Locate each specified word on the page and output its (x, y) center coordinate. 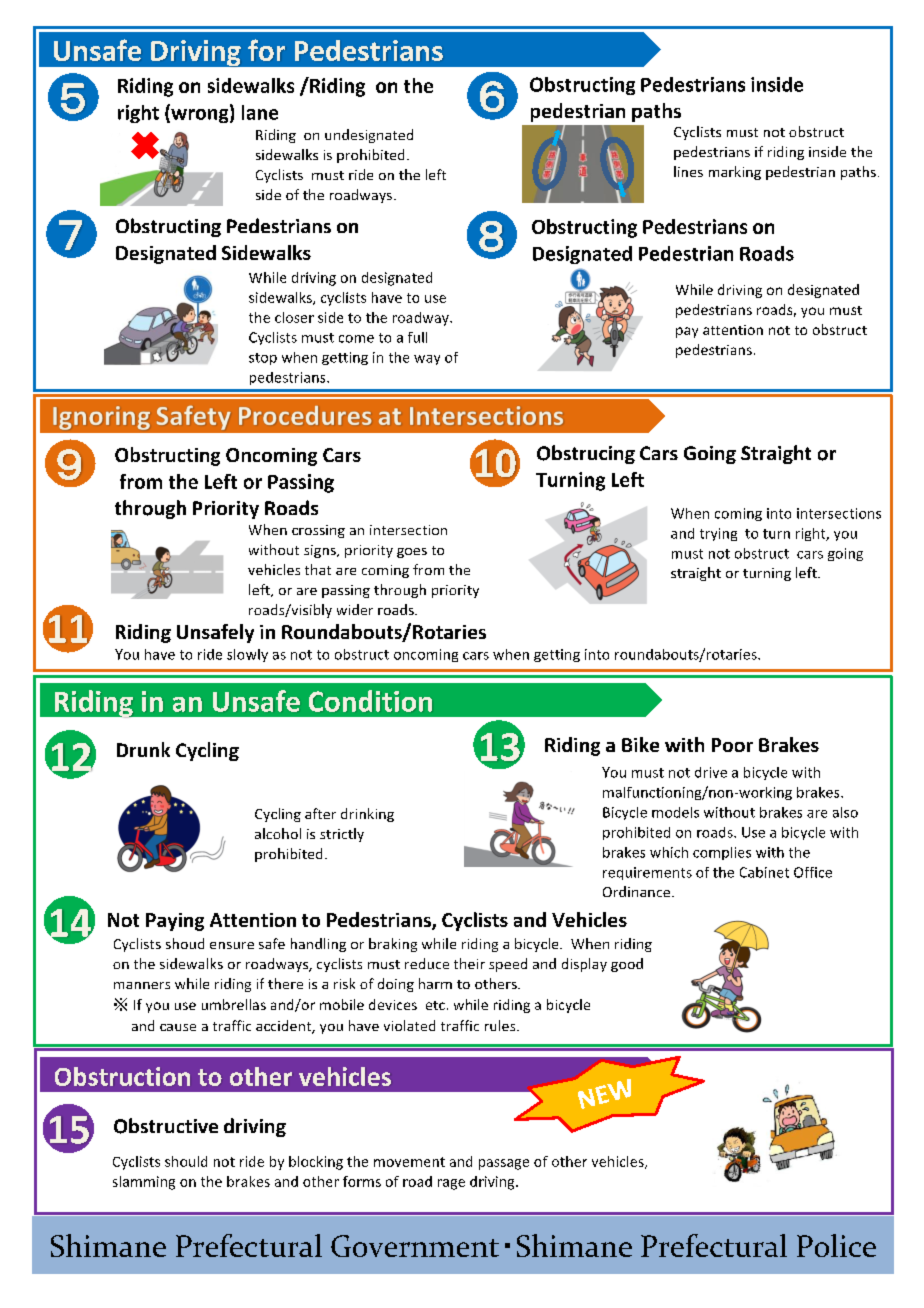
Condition (370, 701)
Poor (732, 745)
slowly (247, 655)
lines (688, 171)
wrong (200, 116)
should (186, 1161)
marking (735, 173)
